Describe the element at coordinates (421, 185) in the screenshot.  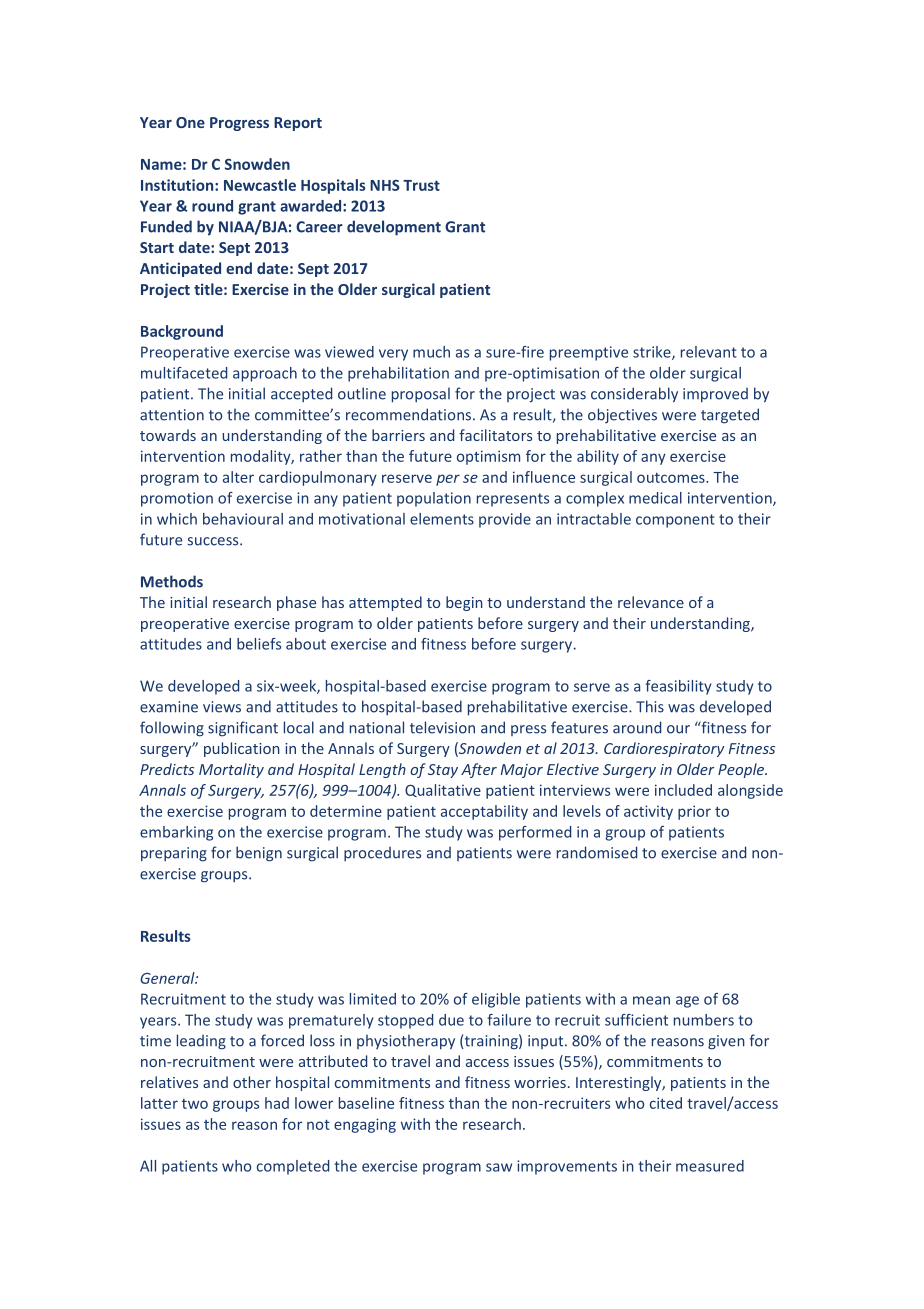
I see `Trust` at that location.
